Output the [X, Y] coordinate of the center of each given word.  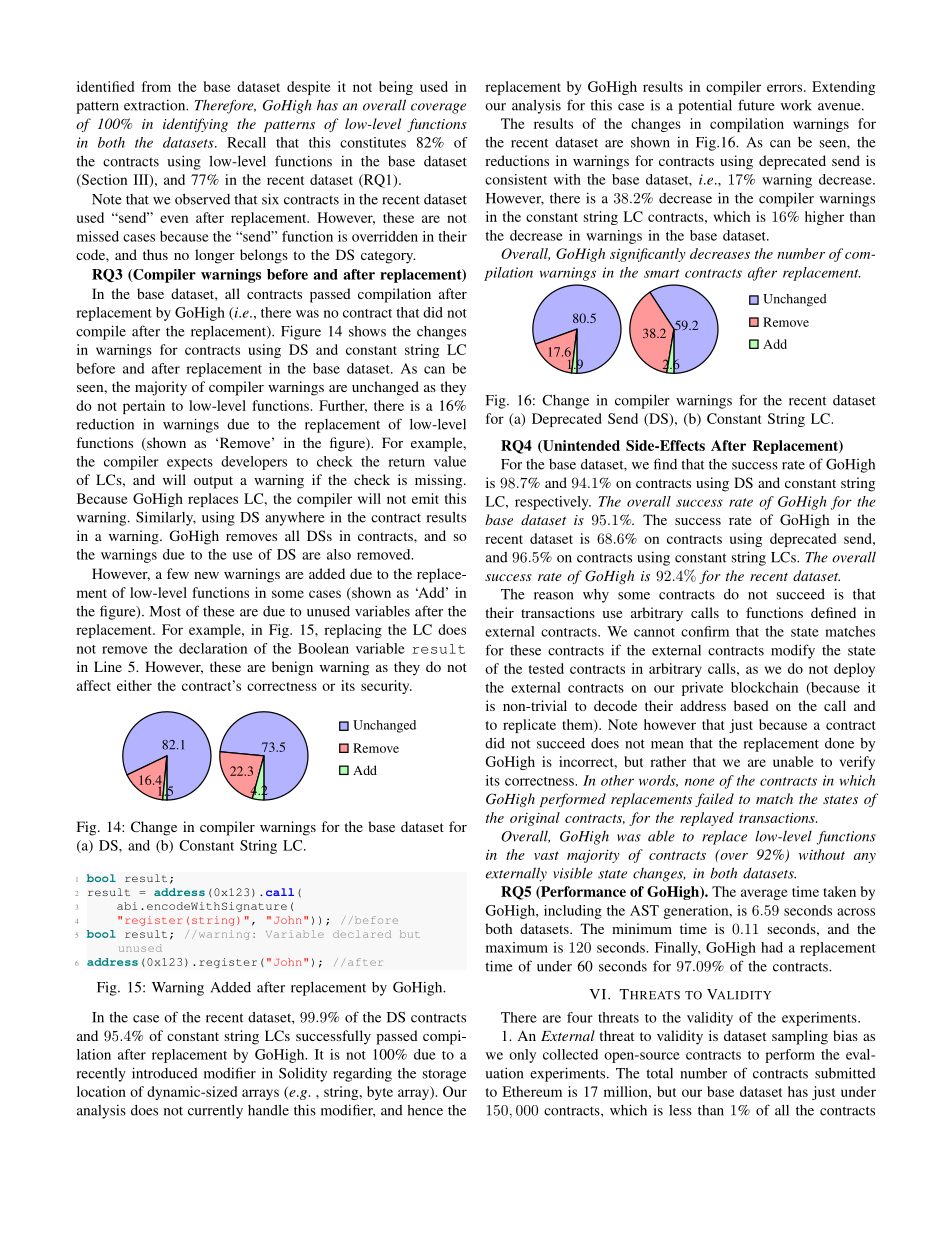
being [396, 88]
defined [833, 612]
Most [165, 611]
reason [553, 596]
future [756, 105]
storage [444, 1075]
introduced [165, 1073]
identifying [195, 125]
